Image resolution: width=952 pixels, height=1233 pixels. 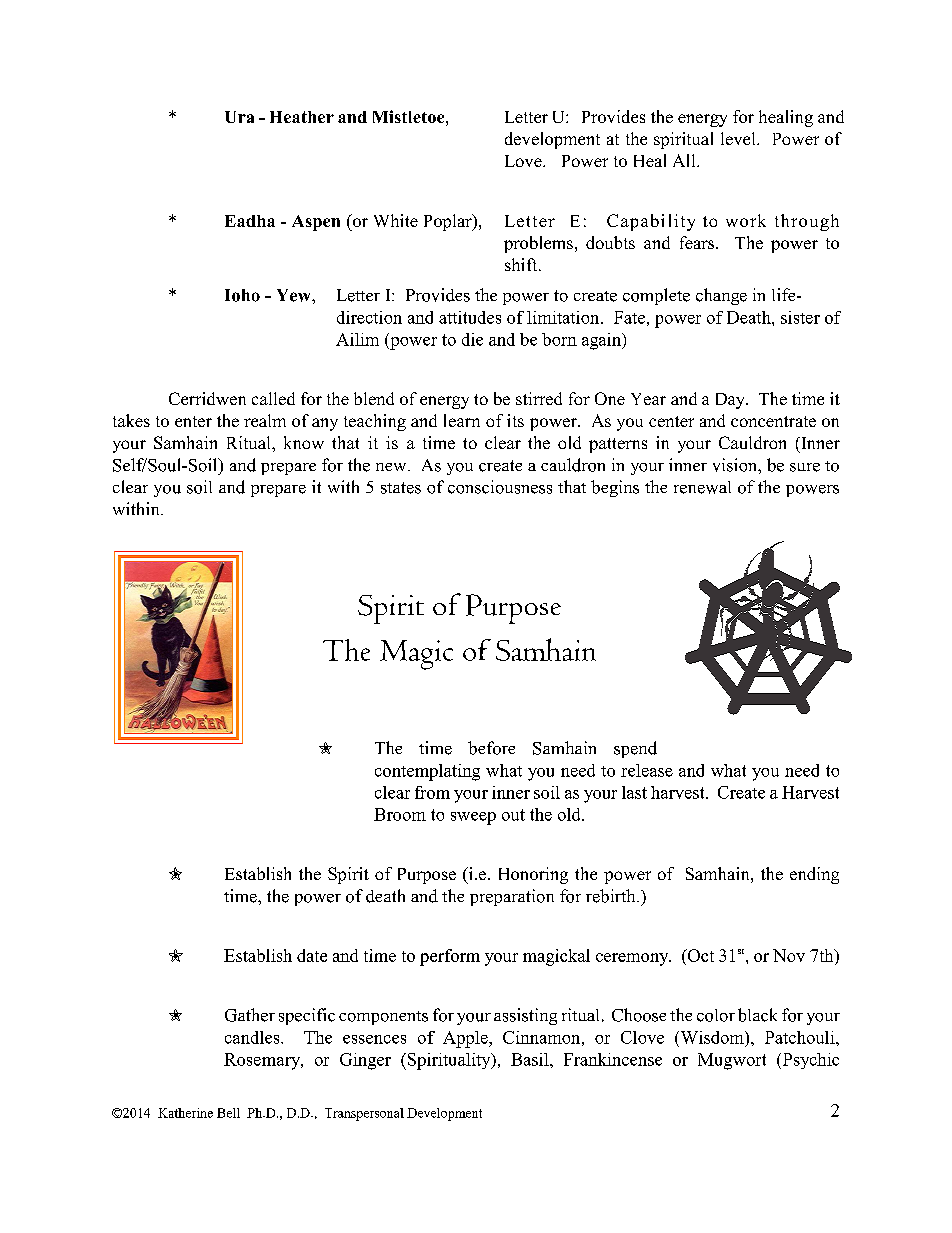 I want to click on Ura, so click(x=239, y=117).
